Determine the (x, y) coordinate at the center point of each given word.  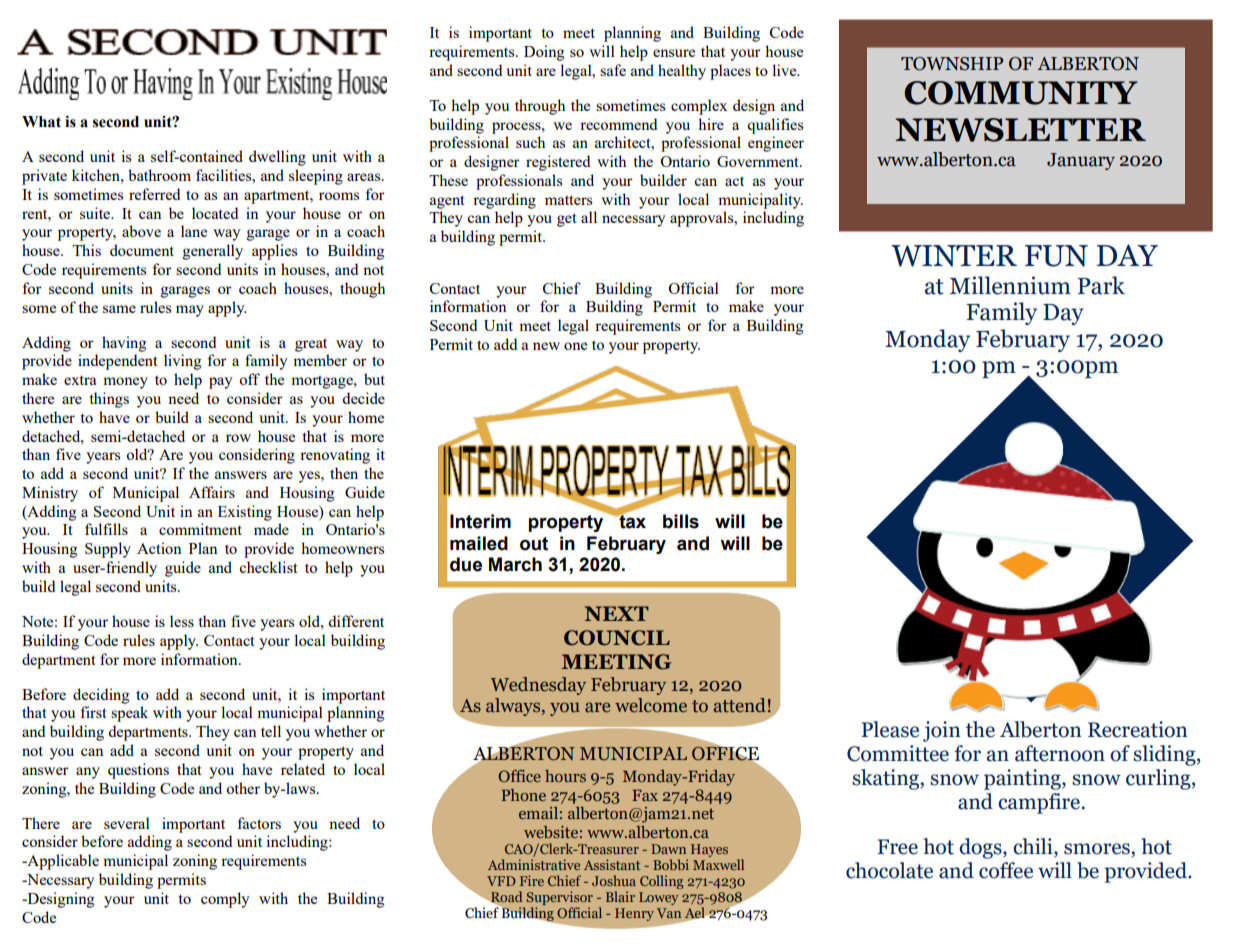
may (190, 311)
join (942, 731)
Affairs (212, 492)
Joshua (614, 880)
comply (225, 900)
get (566, 220)
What (41, 122)
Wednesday (538, 686)
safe (613, 70)
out (534, 544)
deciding (101, 696)
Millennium (1010, 285)
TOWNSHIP (952, 64)
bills (681, 521)
